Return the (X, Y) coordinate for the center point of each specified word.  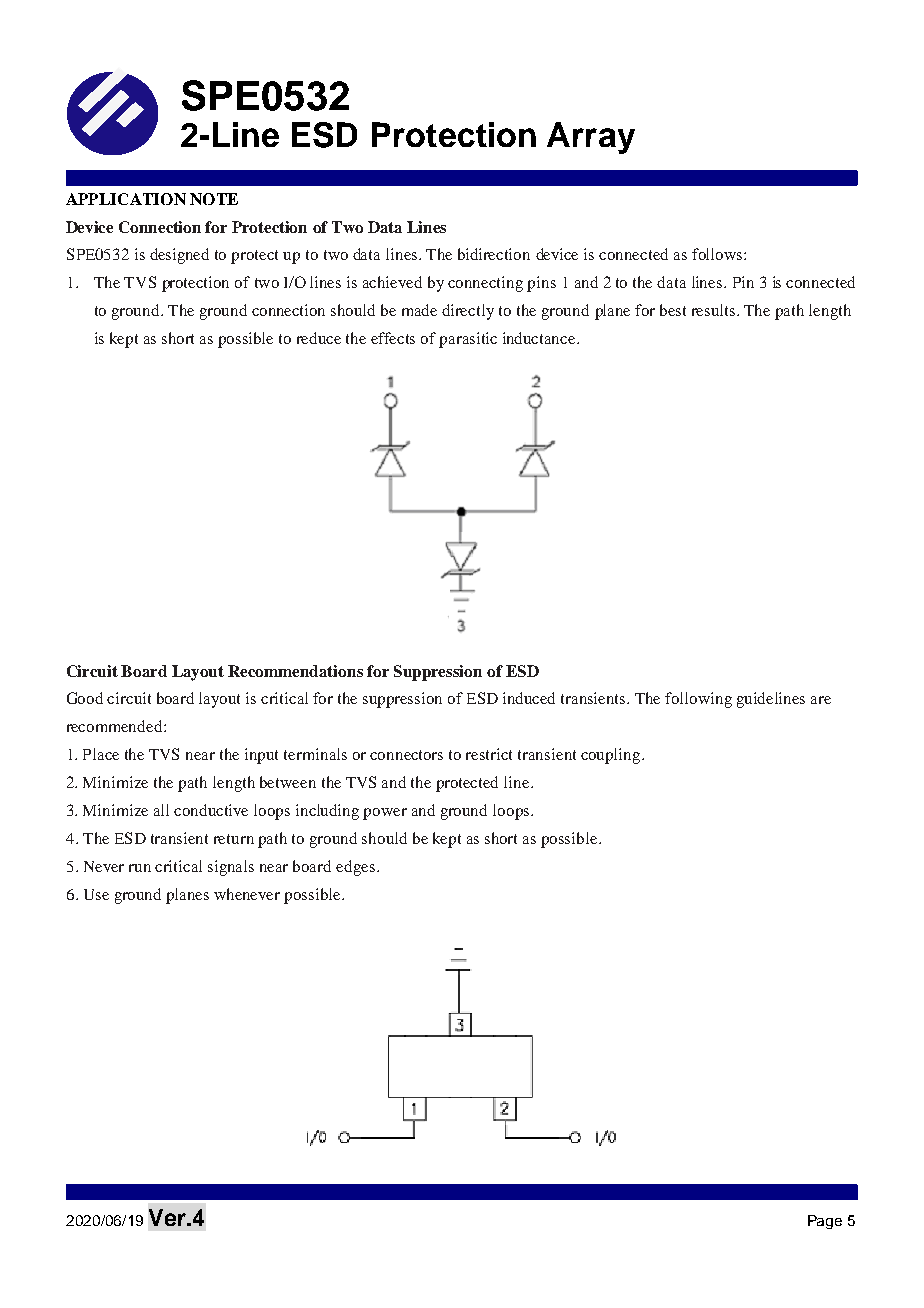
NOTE (214, 199)
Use (96, 894)
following (698, 700)
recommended (116, 726)
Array (591, 138)
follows (718, 254)
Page (825, 1222)
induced (529, 698)
